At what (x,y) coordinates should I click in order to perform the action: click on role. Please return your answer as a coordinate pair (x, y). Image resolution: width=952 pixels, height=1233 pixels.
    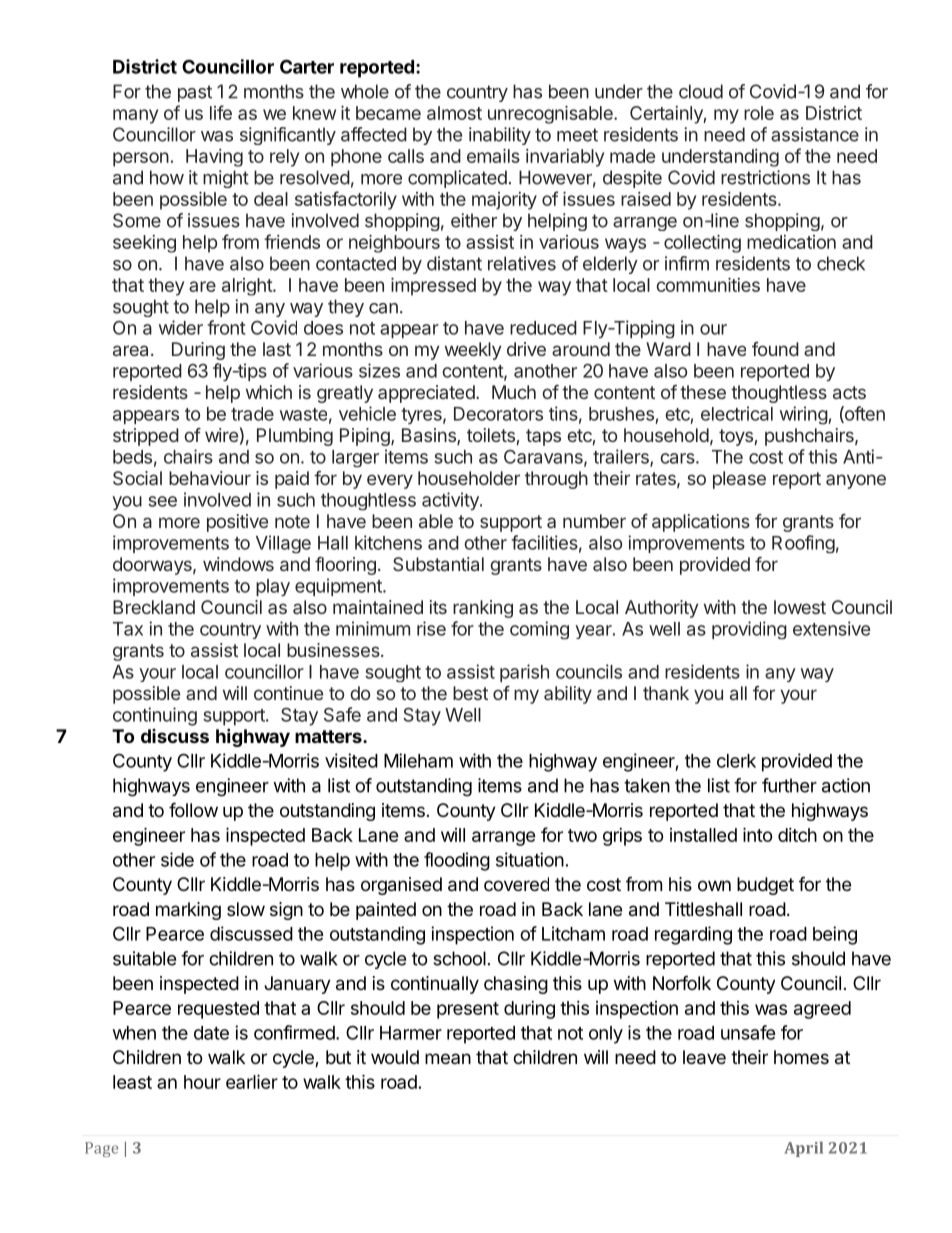
    Looking at the image, I should click on (759, 113).
